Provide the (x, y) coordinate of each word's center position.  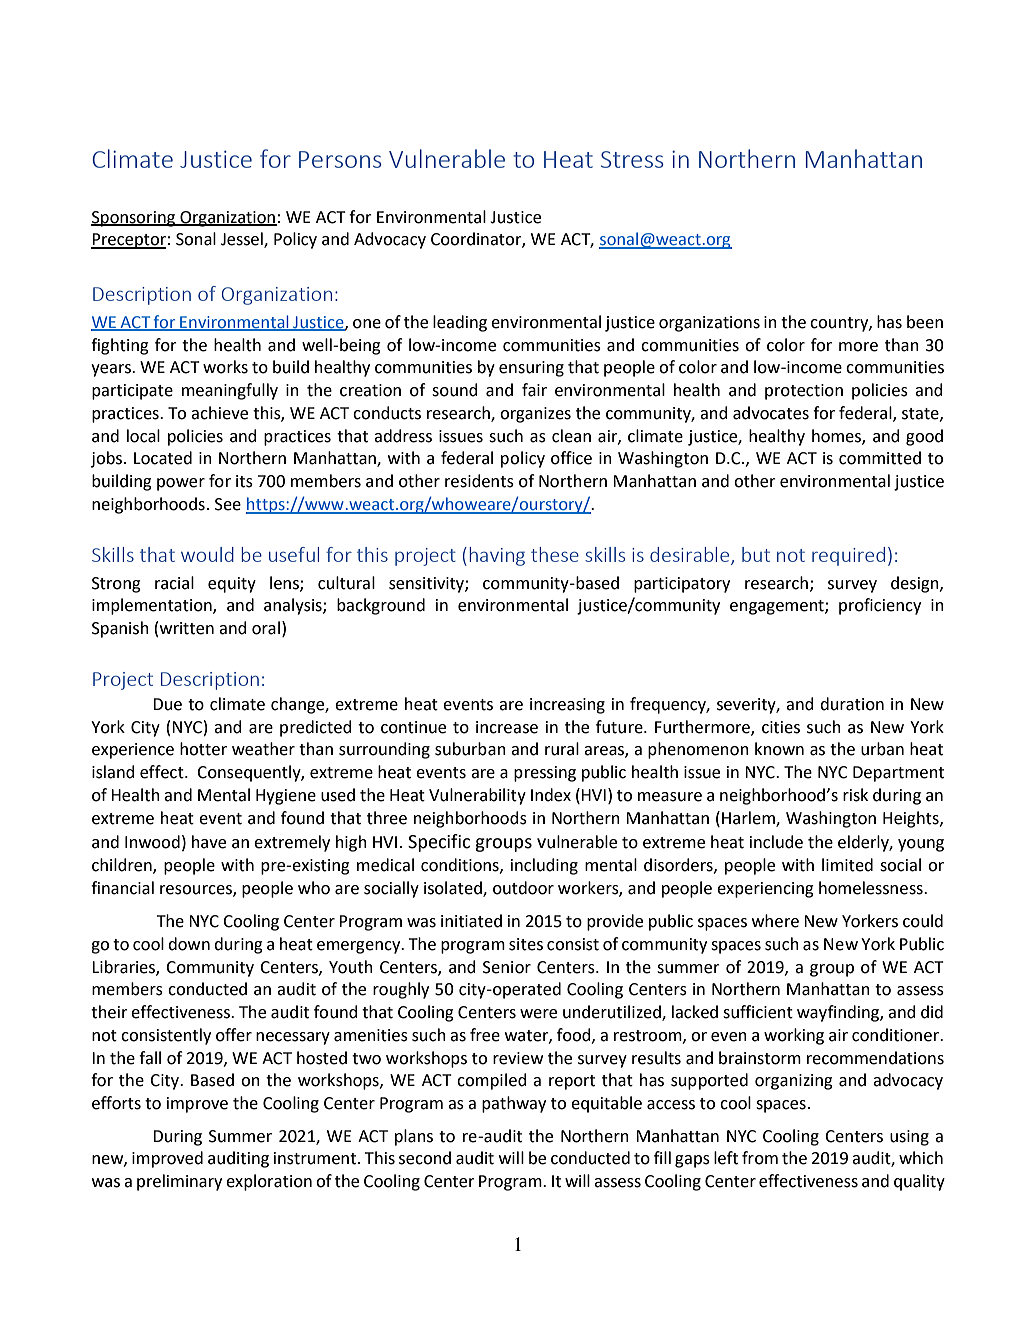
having (497, 556)
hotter (203, 749)
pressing (545, 774)
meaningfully (230, 391)
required (848, 556)
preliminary (179, 1182)
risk (855, 795)
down (189, 944)
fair (534, 390)
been (925, 322)
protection (804, 392)
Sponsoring (134, 219)
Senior (507, 967)
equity (232, 585)
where (775, 921)
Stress (632, 159)
